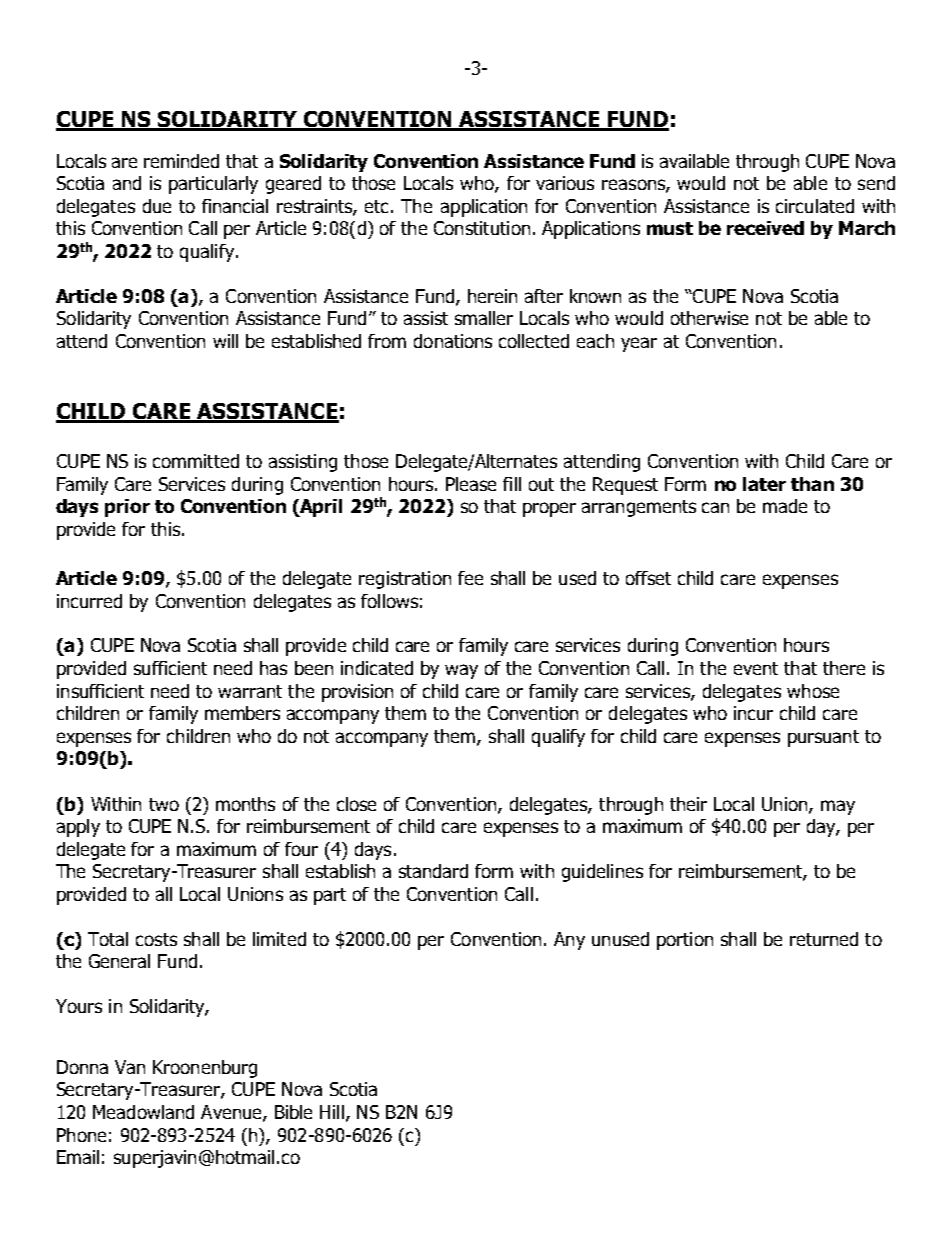 This screenshot has width=952, height=1233. What do you see at coordinates (815, 206) in the screenshot?
I see `circulated` at bounding box center [815, 206].
